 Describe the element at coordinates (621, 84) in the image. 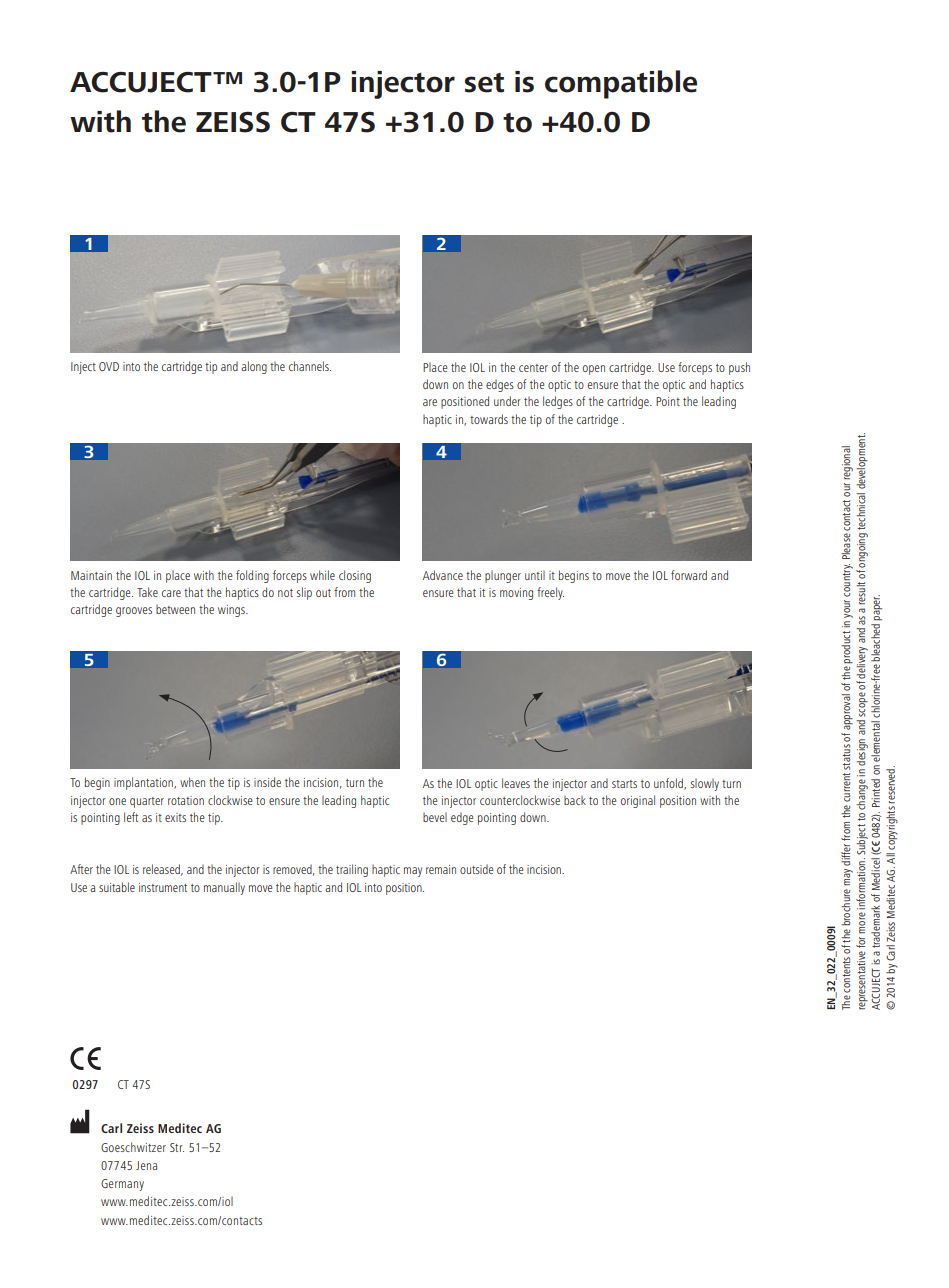

I see `compatible` at that location.
